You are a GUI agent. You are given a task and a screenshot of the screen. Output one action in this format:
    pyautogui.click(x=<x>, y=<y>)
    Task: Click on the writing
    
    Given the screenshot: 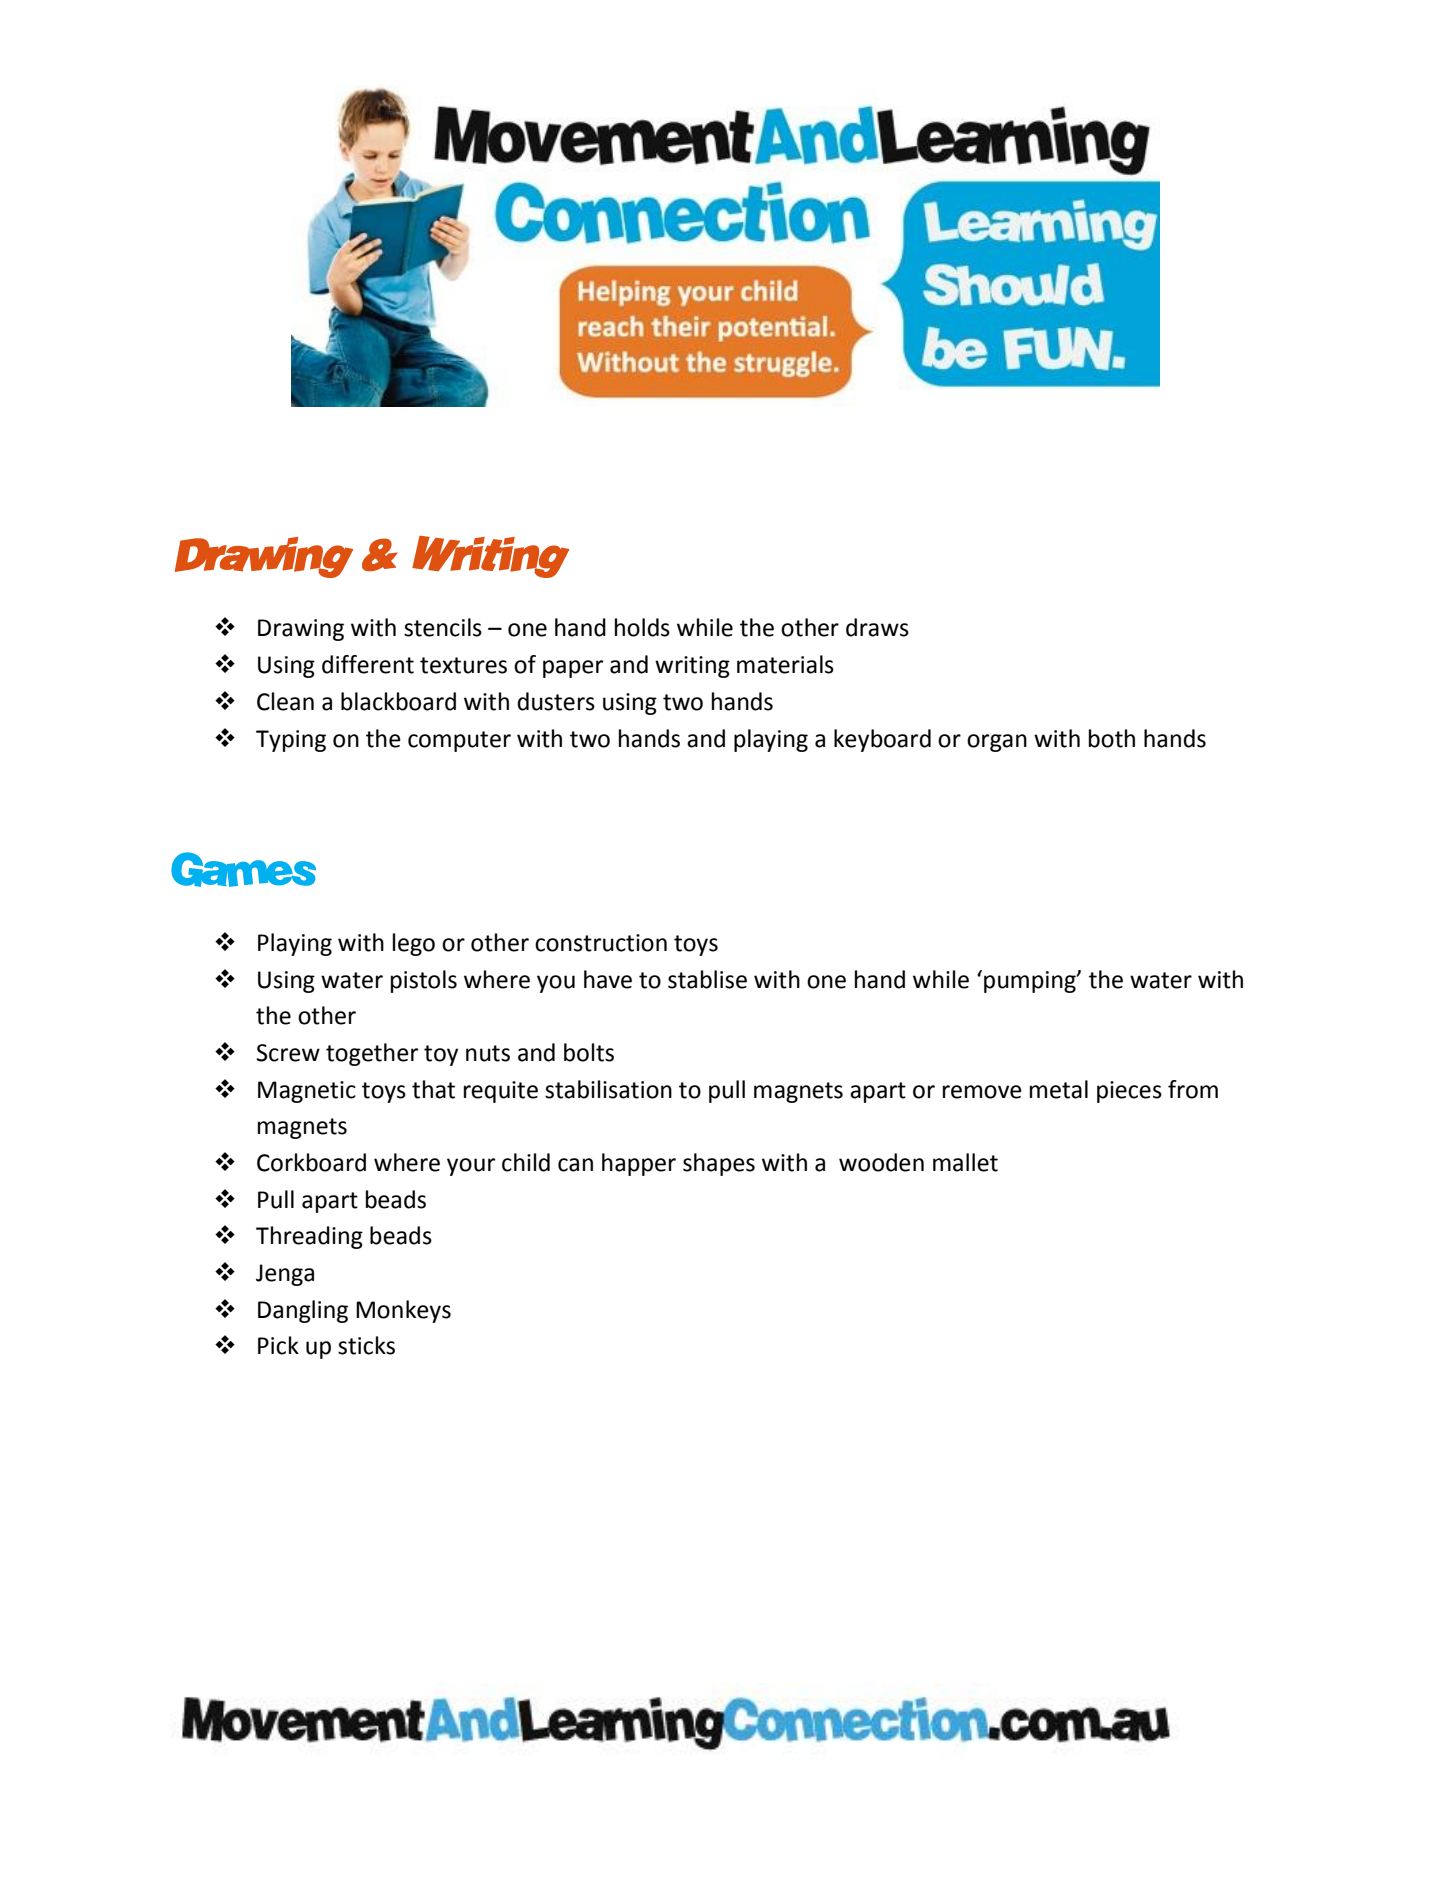 What is the action you would take?
    pyautogui.click(x=692, y=667)
